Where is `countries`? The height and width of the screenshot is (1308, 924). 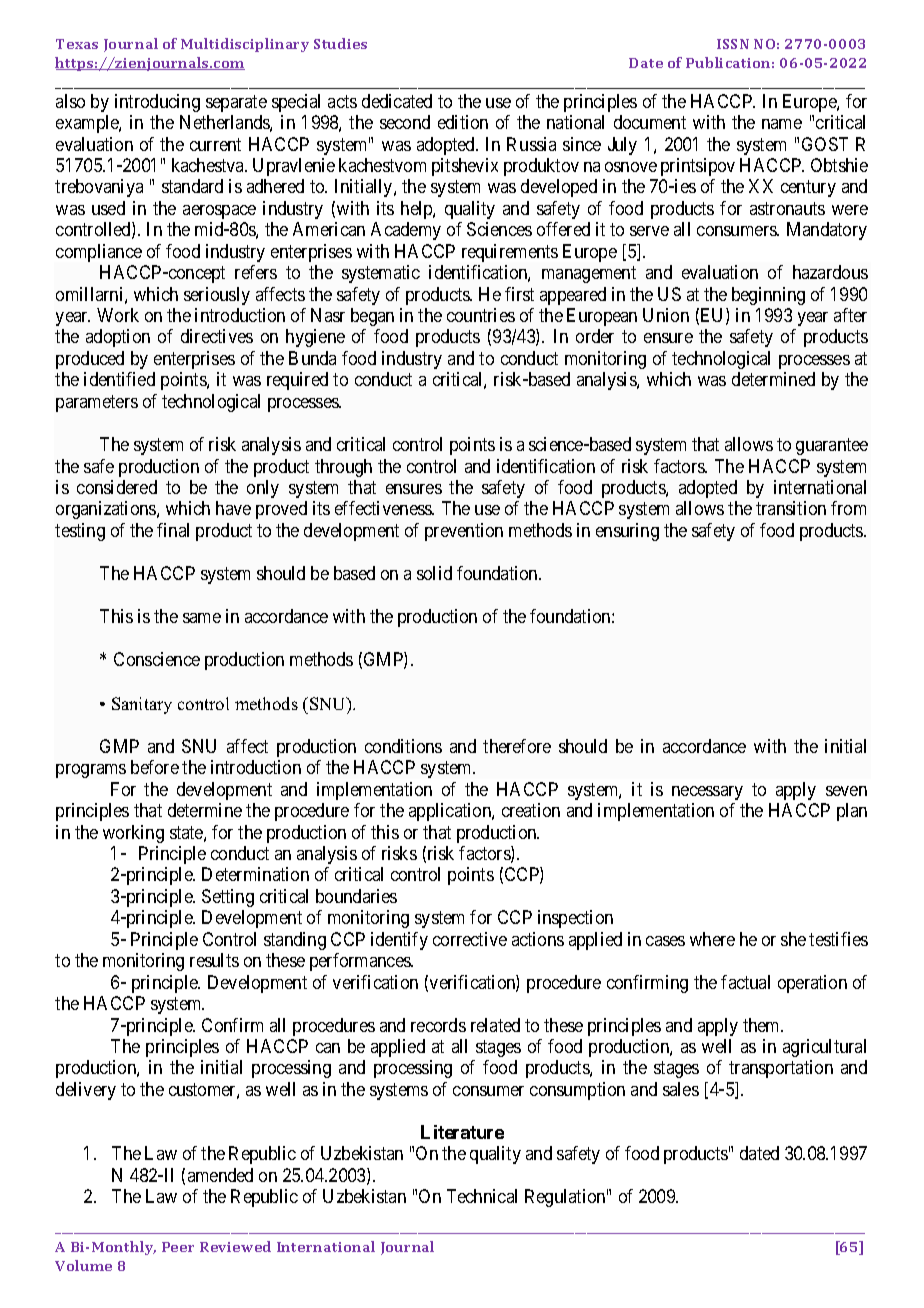
countries is located at coordinates (481, 315).
